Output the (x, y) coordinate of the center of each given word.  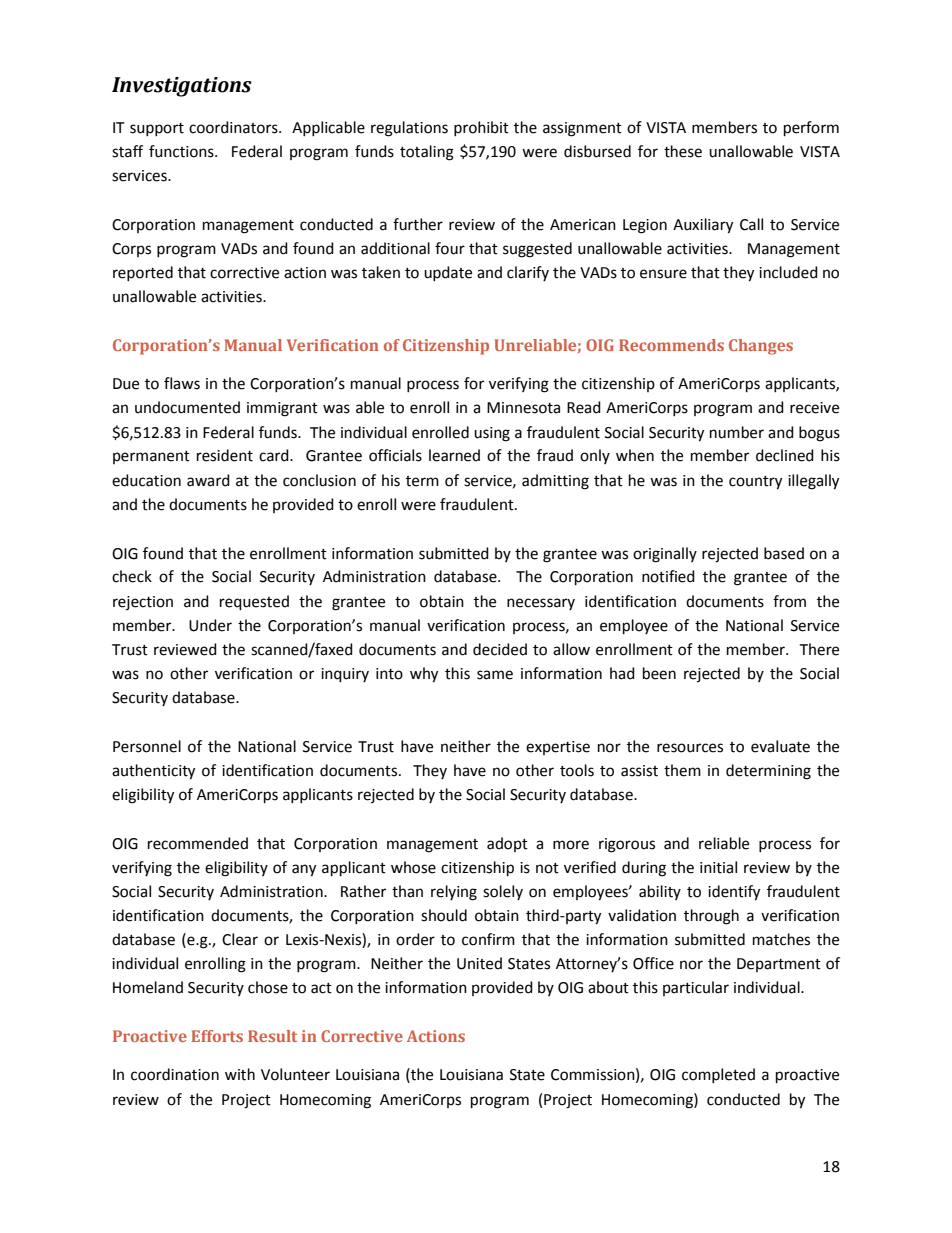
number (737, 432)
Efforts (217, 1036)
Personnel (147, 746)
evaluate (780, 746)
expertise (558, 748)
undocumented (187, 407)
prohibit (481, 128)
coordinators (234, 127)
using (492, 434)
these (683, 151)
